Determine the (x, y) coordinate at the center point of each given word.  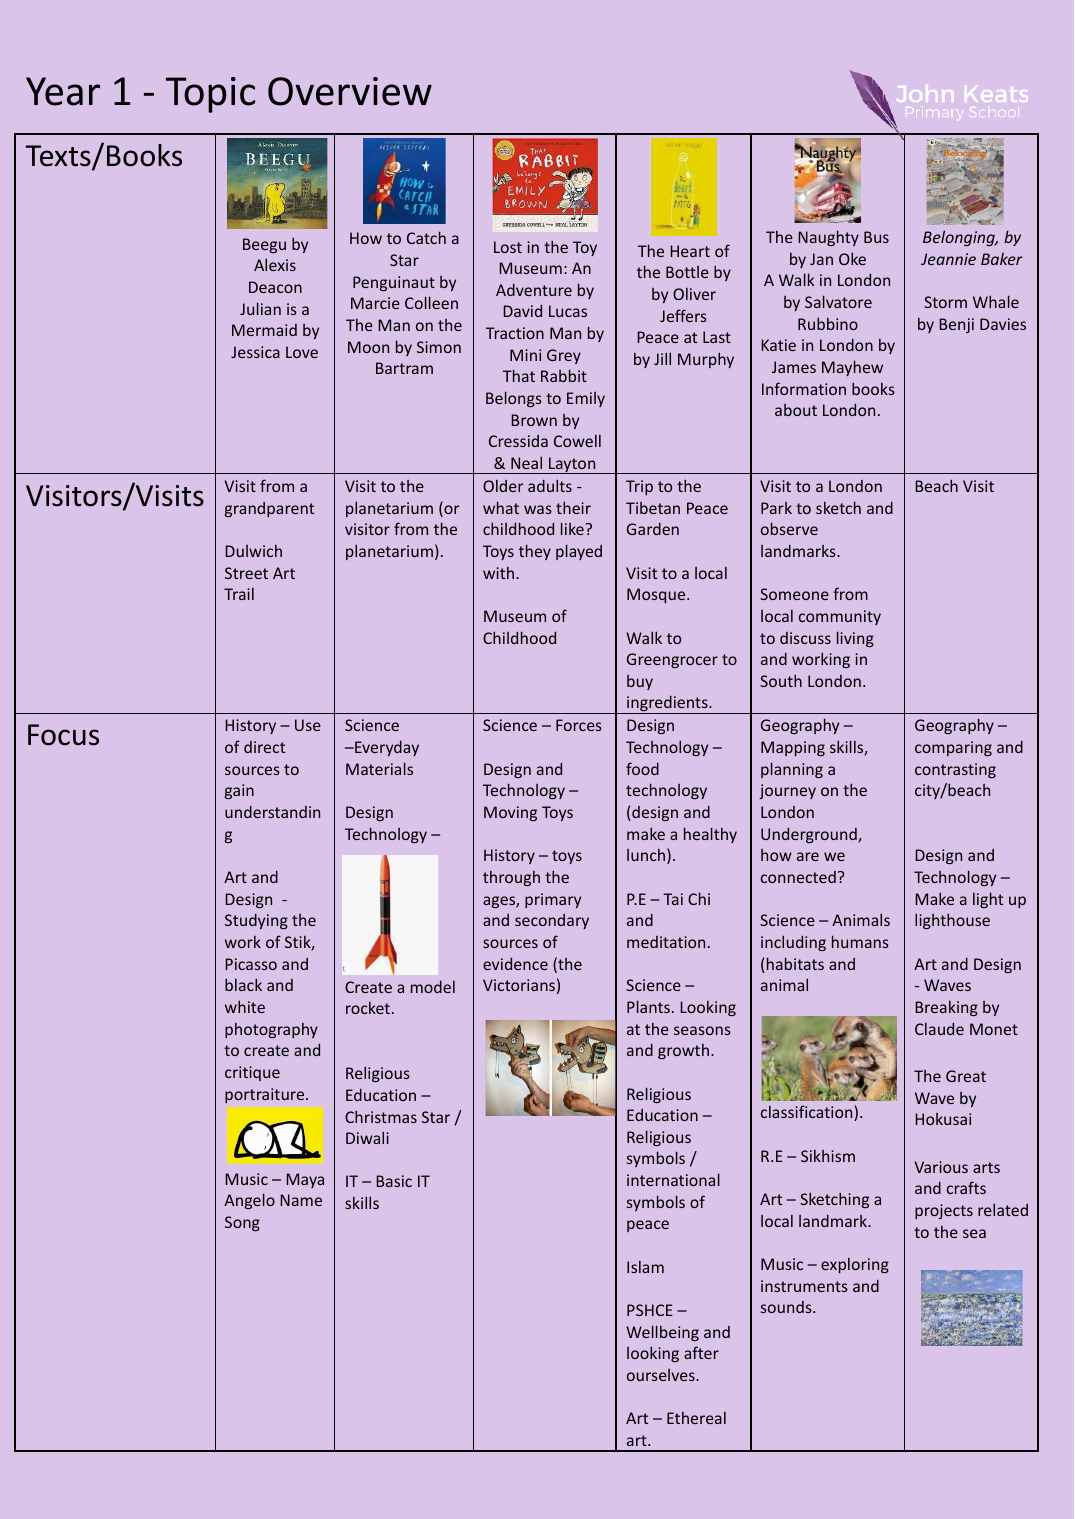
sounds (787, 1307)
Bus (876, 237)
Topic (210, 95)
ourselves (662, 1375)
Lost (508, 247)
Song (242, 1223)
